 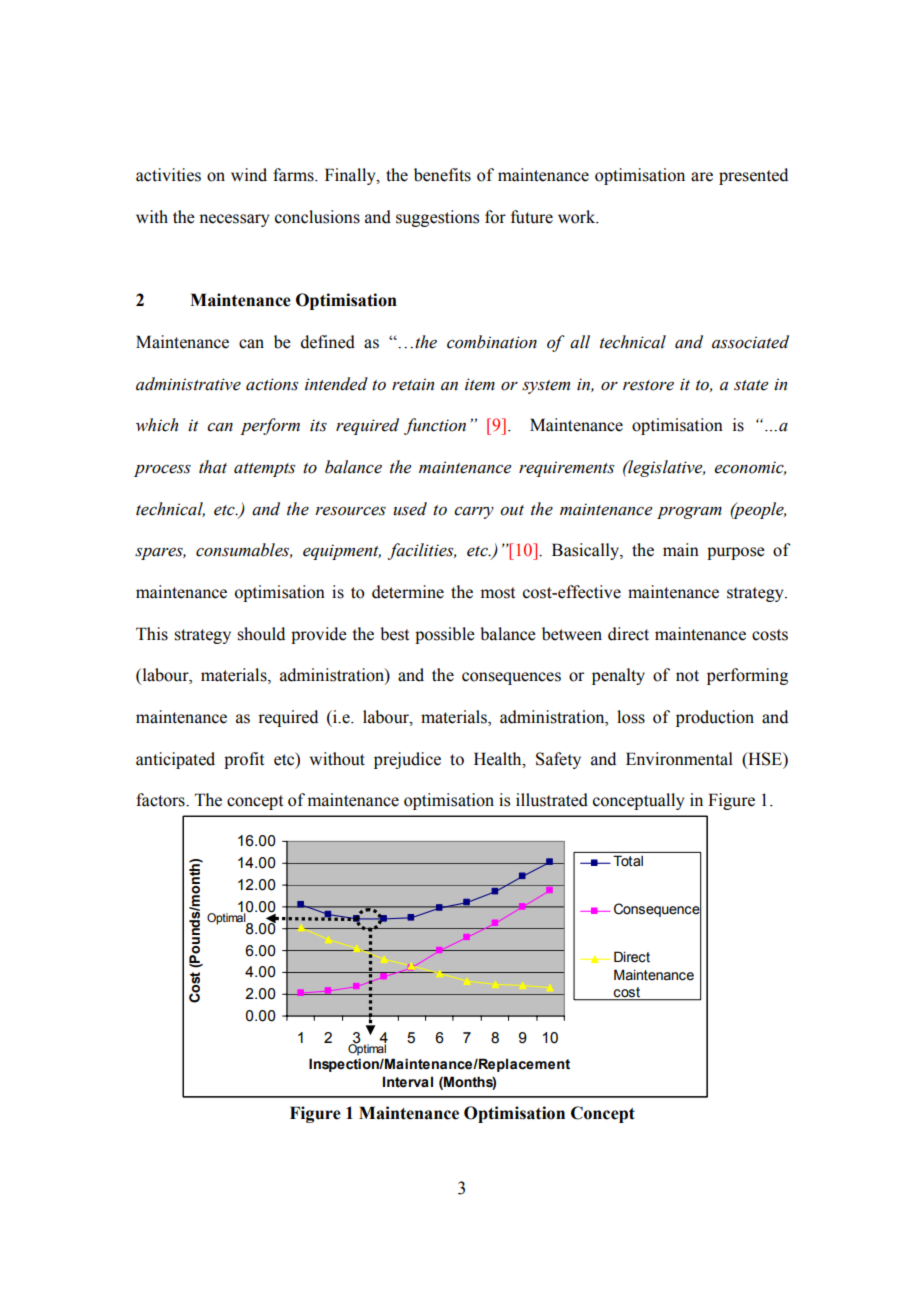 What do you see at coordinates (648, 385) in the image?
I see `restore` at bounding box center [648, 385].
